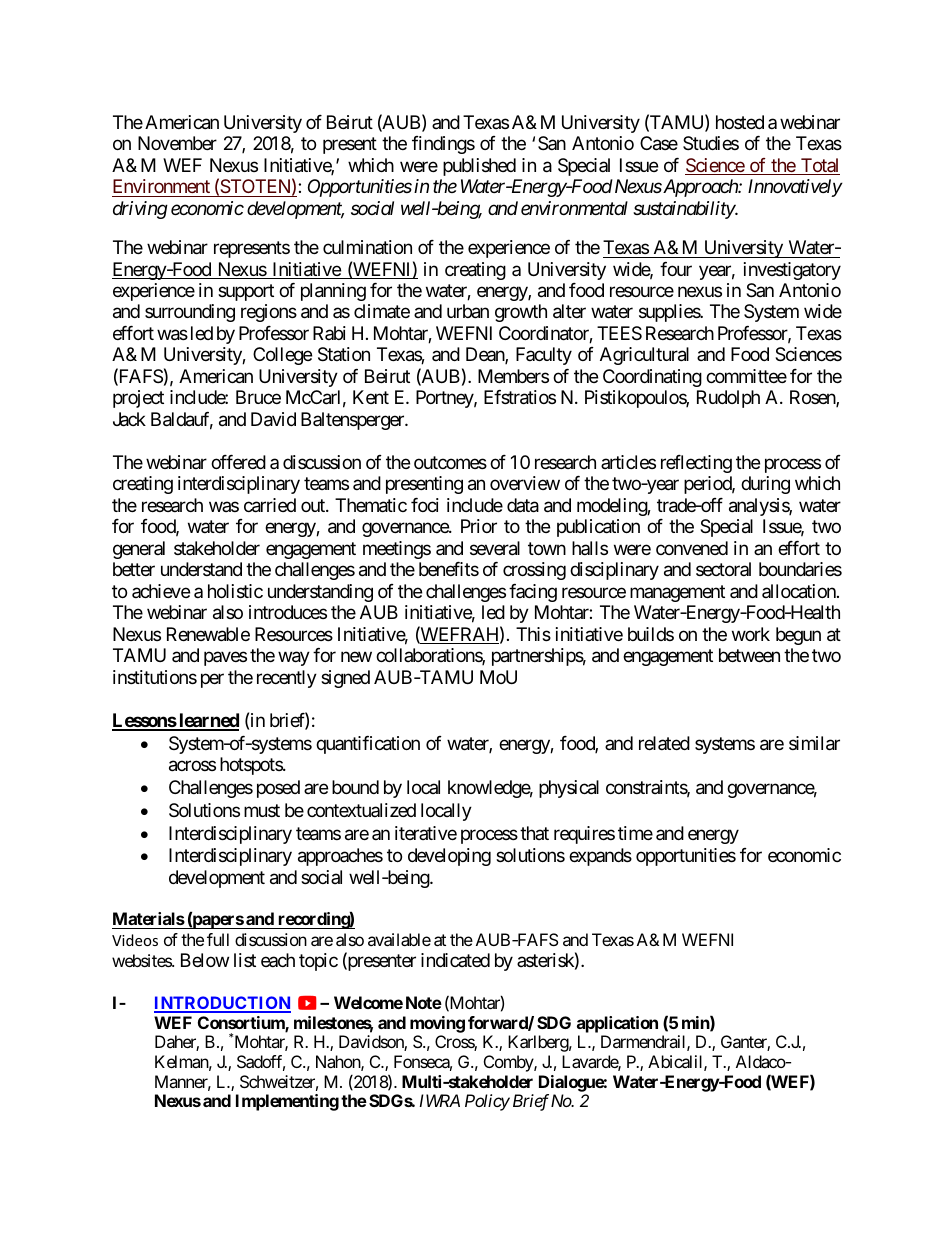  I want to click on achieve, so click(161, 591).
